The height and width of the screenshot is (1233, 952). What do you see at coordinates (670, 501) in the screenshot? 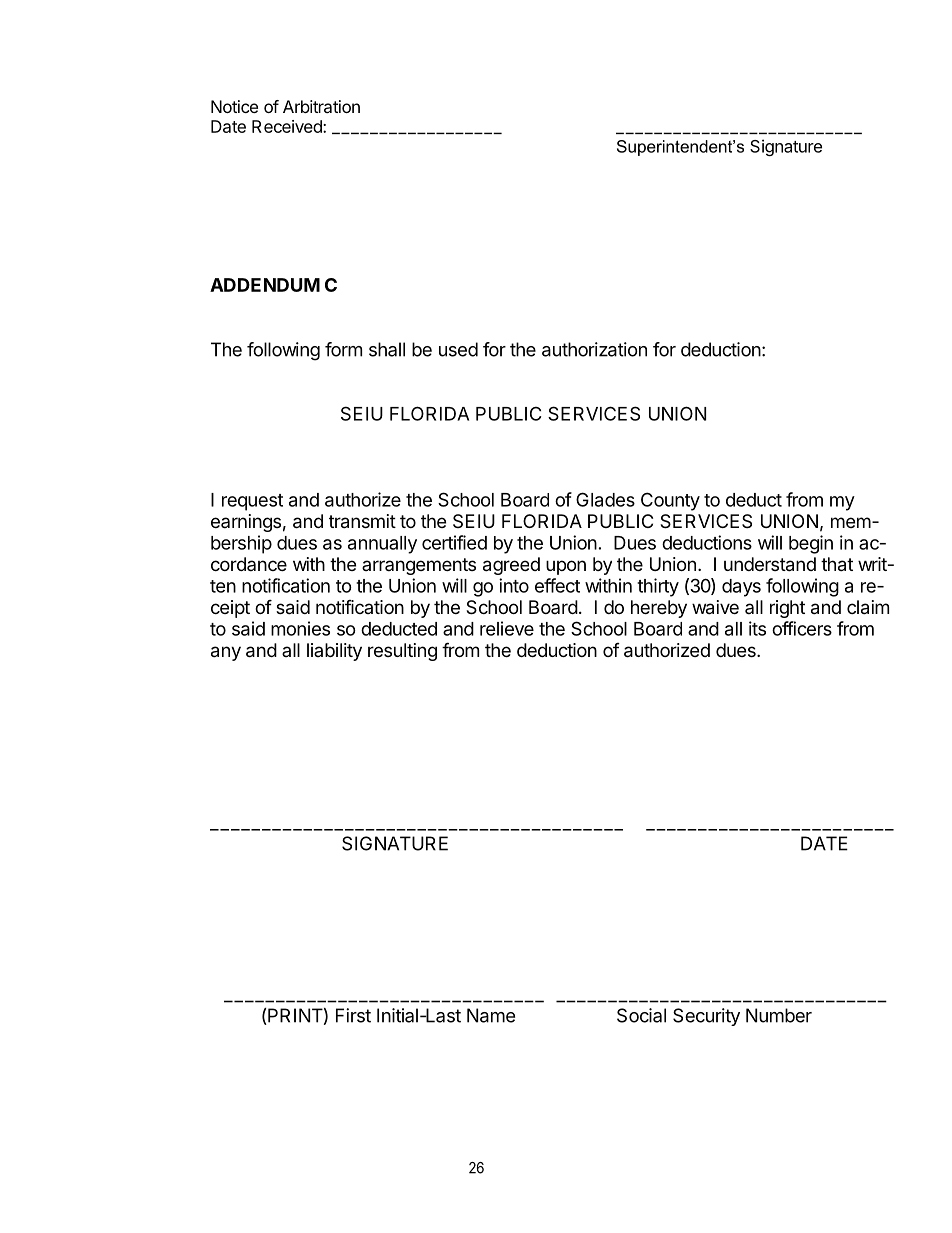
I see `County` at bounding box center [670, 501].
